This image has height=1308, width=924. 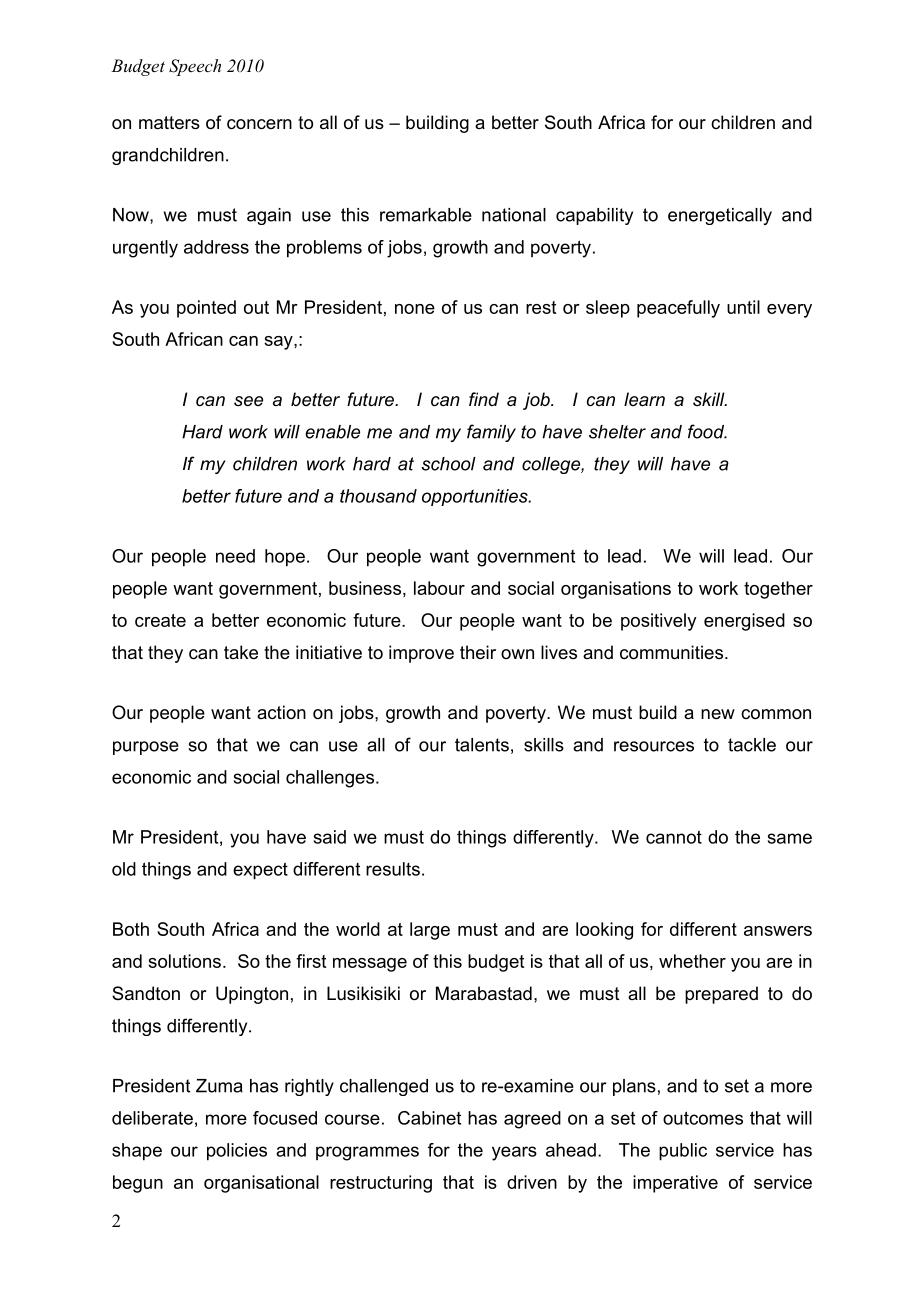 I want to click on see, so click(x=248, y=401).
